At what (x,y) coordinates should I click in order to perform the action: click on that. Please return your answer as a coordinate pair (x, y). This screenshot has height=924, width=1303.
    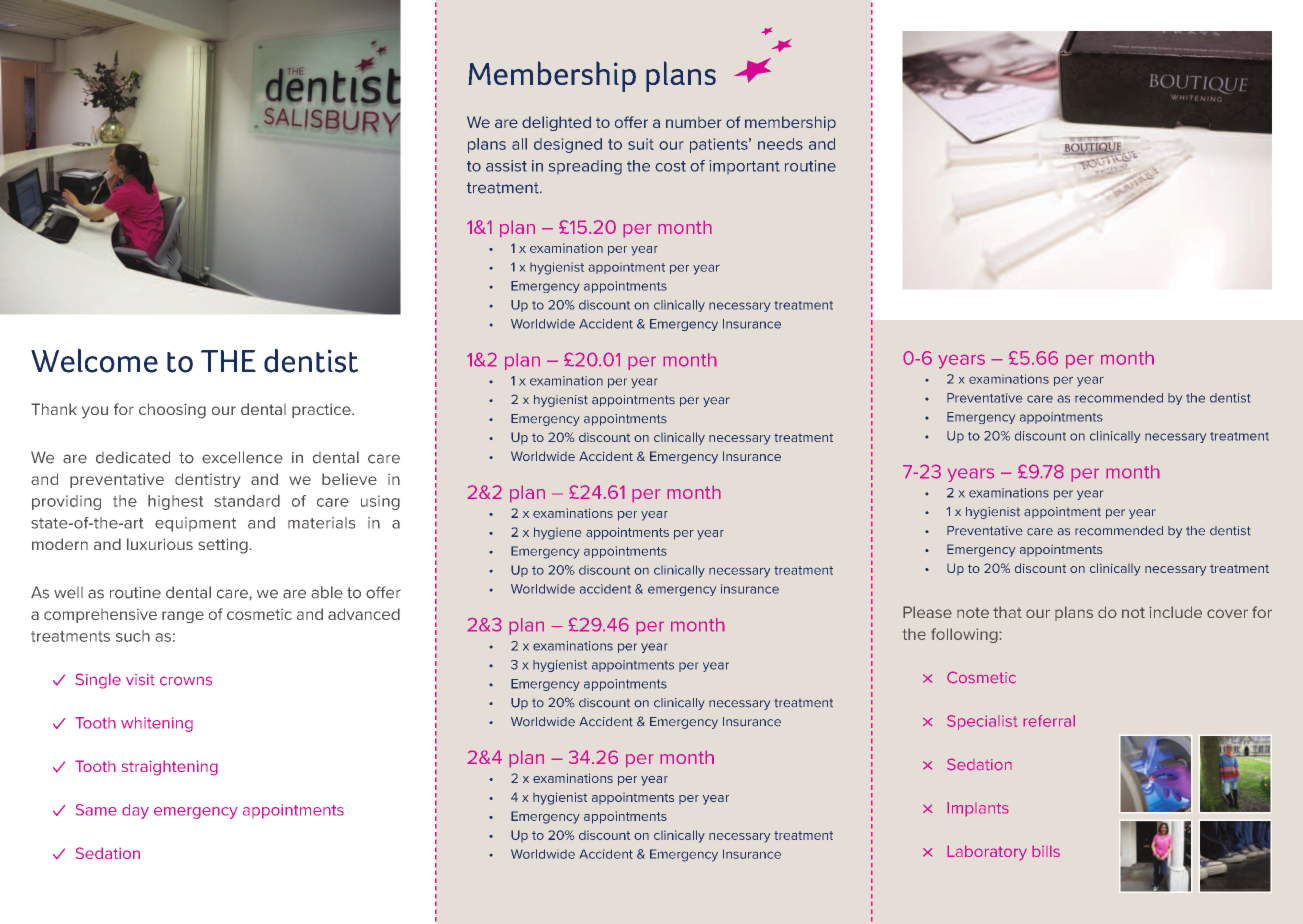
    Looking at the image, I should click on (1007, 612).
